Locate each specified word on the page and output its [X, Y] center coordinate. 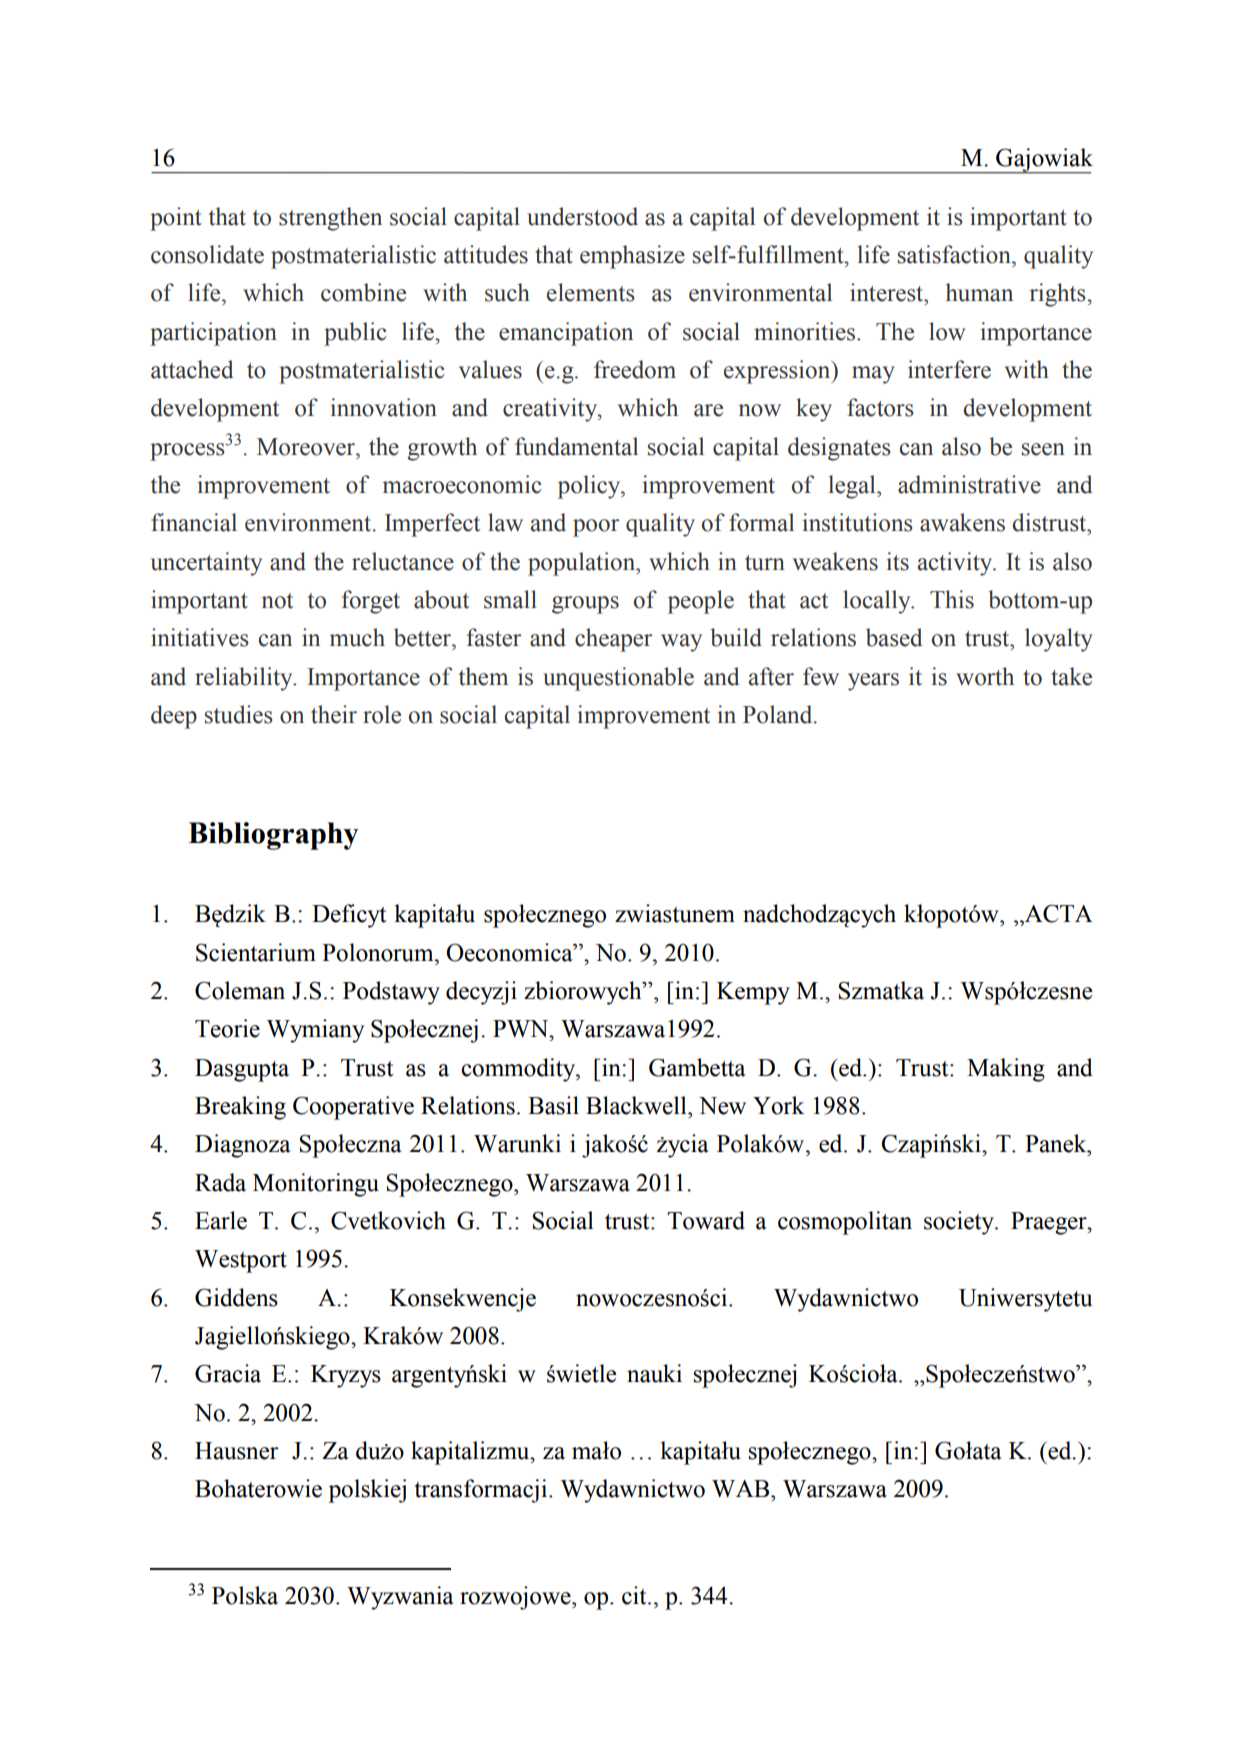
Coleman [240, 990]
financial [194, 522]
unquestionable [618, 679]
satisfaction [955, 254]
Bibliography [273, 836]
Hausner [237, 1451]
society [960, 1223]
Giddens [236, 1297]
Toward [706, 1220]
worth [985, 676]
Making [1006, 1070]
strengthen [330, 219]
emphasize [632, 257]
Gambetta [697, 1067]
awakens [962, 522]
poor [596, 528]
